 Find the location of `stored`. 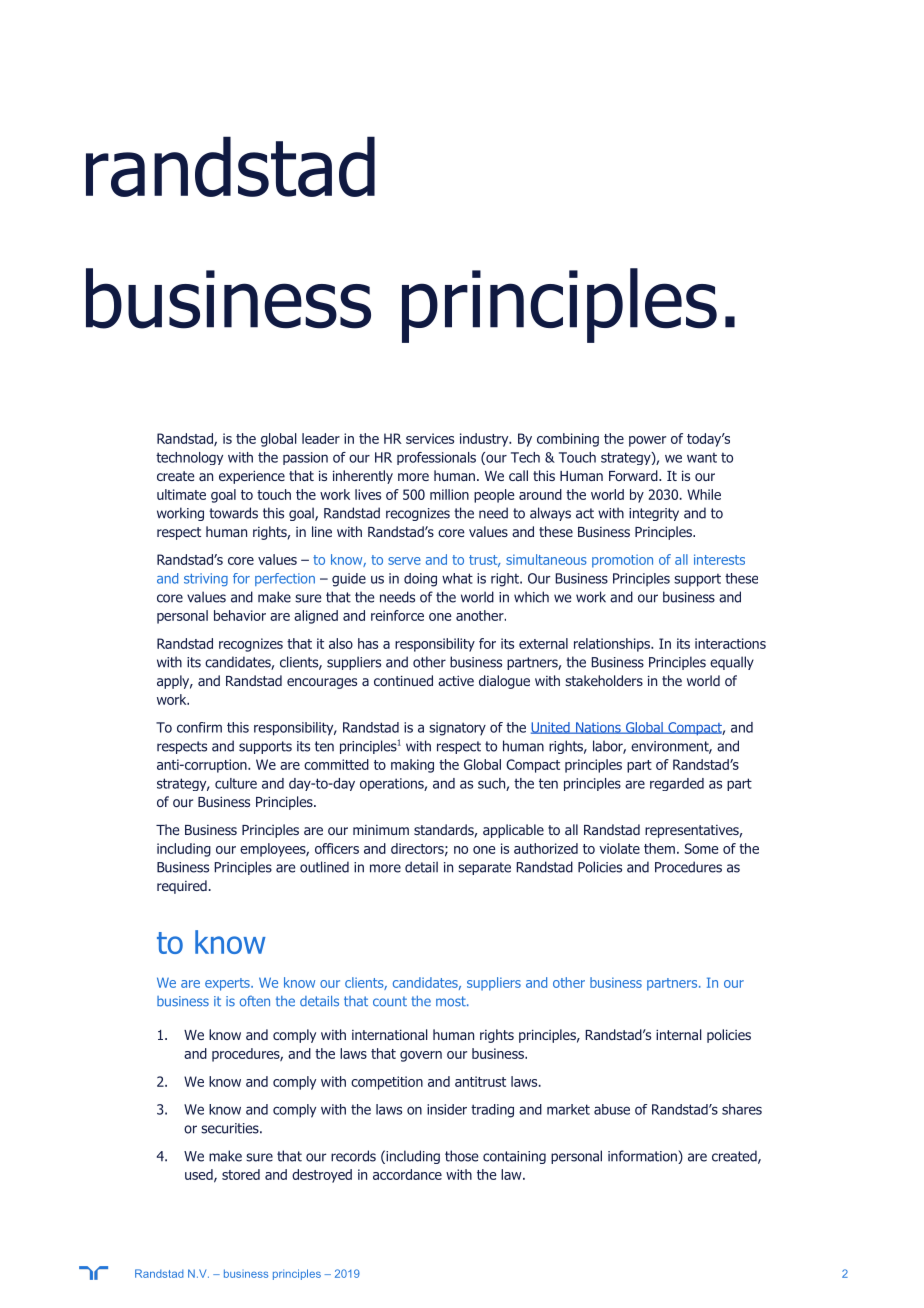

stored is located at coordinates (241, 1174).
